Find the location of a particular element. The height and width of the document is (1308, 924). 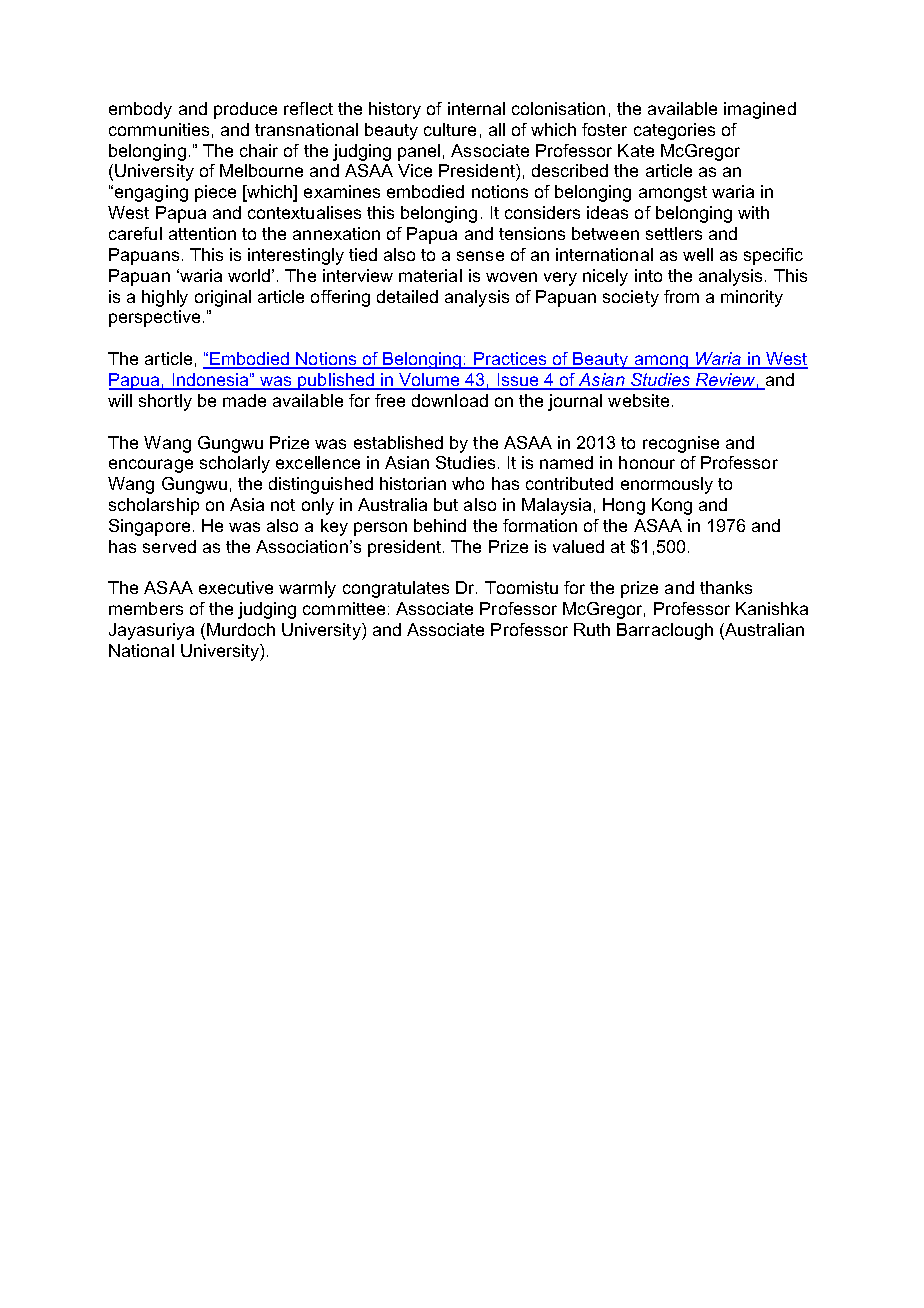

sense is located at coordinates (480, 256).
